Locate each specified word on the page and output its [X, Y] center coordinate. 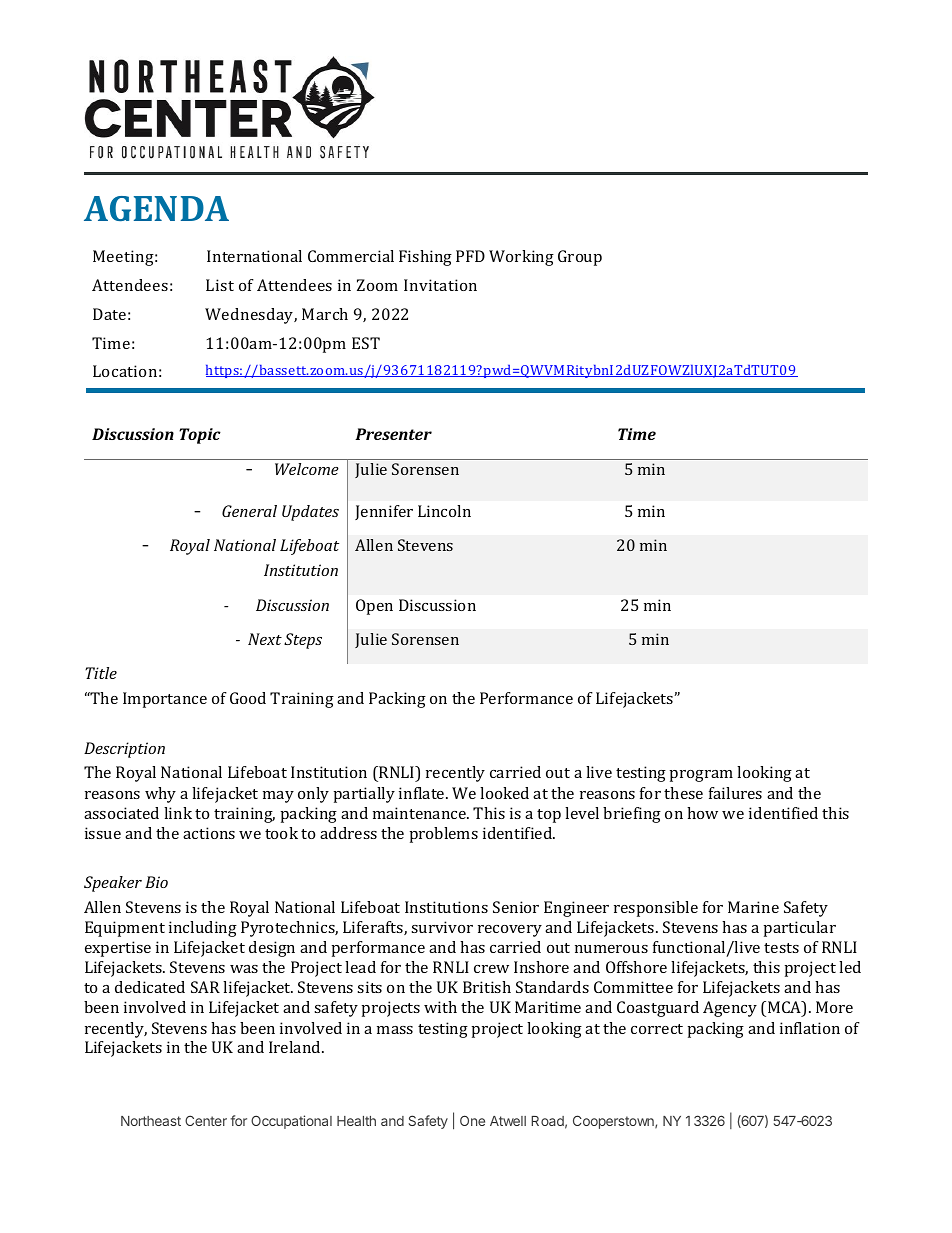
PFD [470, 256]
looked [504, 793]
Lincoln [444, 511]
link [178, 813]
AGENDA [156, 208]
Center [206, 1120]
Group [580, 258]
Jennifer [384, 512]
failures [735, 793]
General [249, 511]
